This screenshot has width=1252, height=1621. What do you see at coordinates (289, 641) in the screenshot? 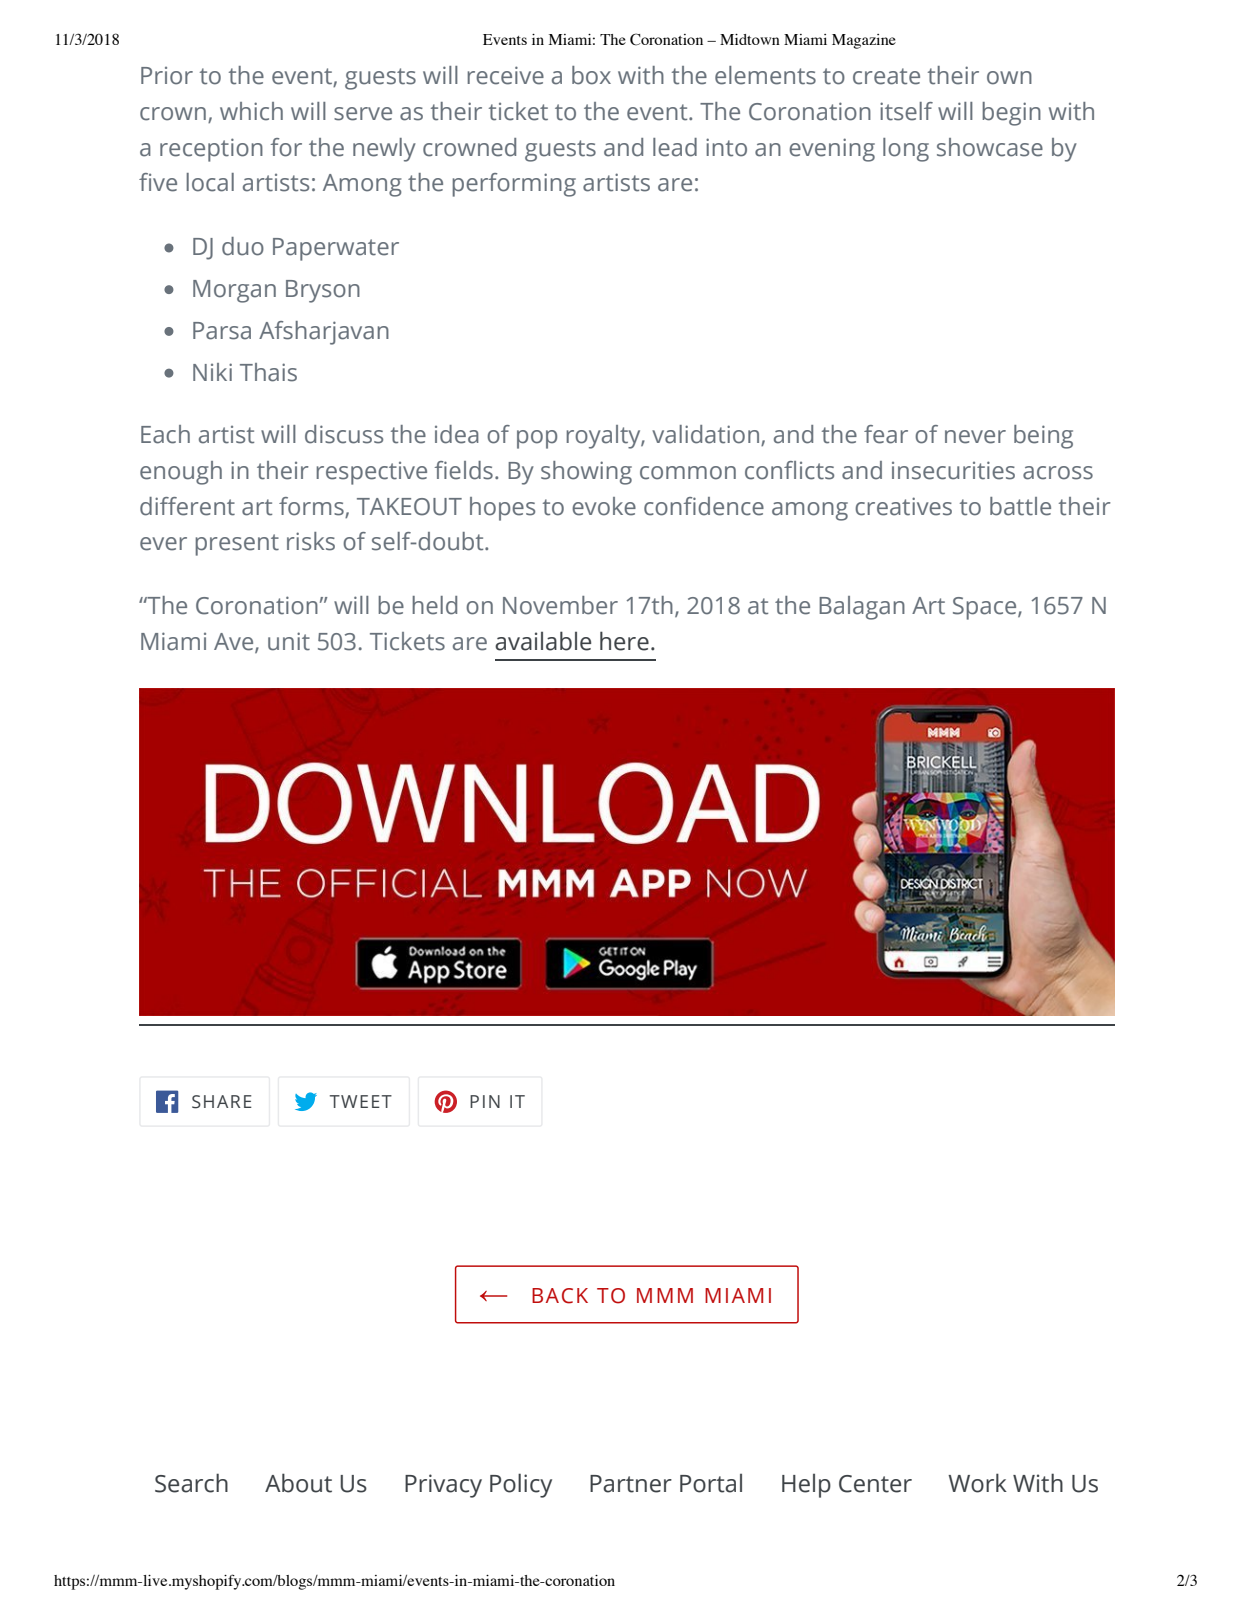
I see `unit` at bounding box center [289, 641].
